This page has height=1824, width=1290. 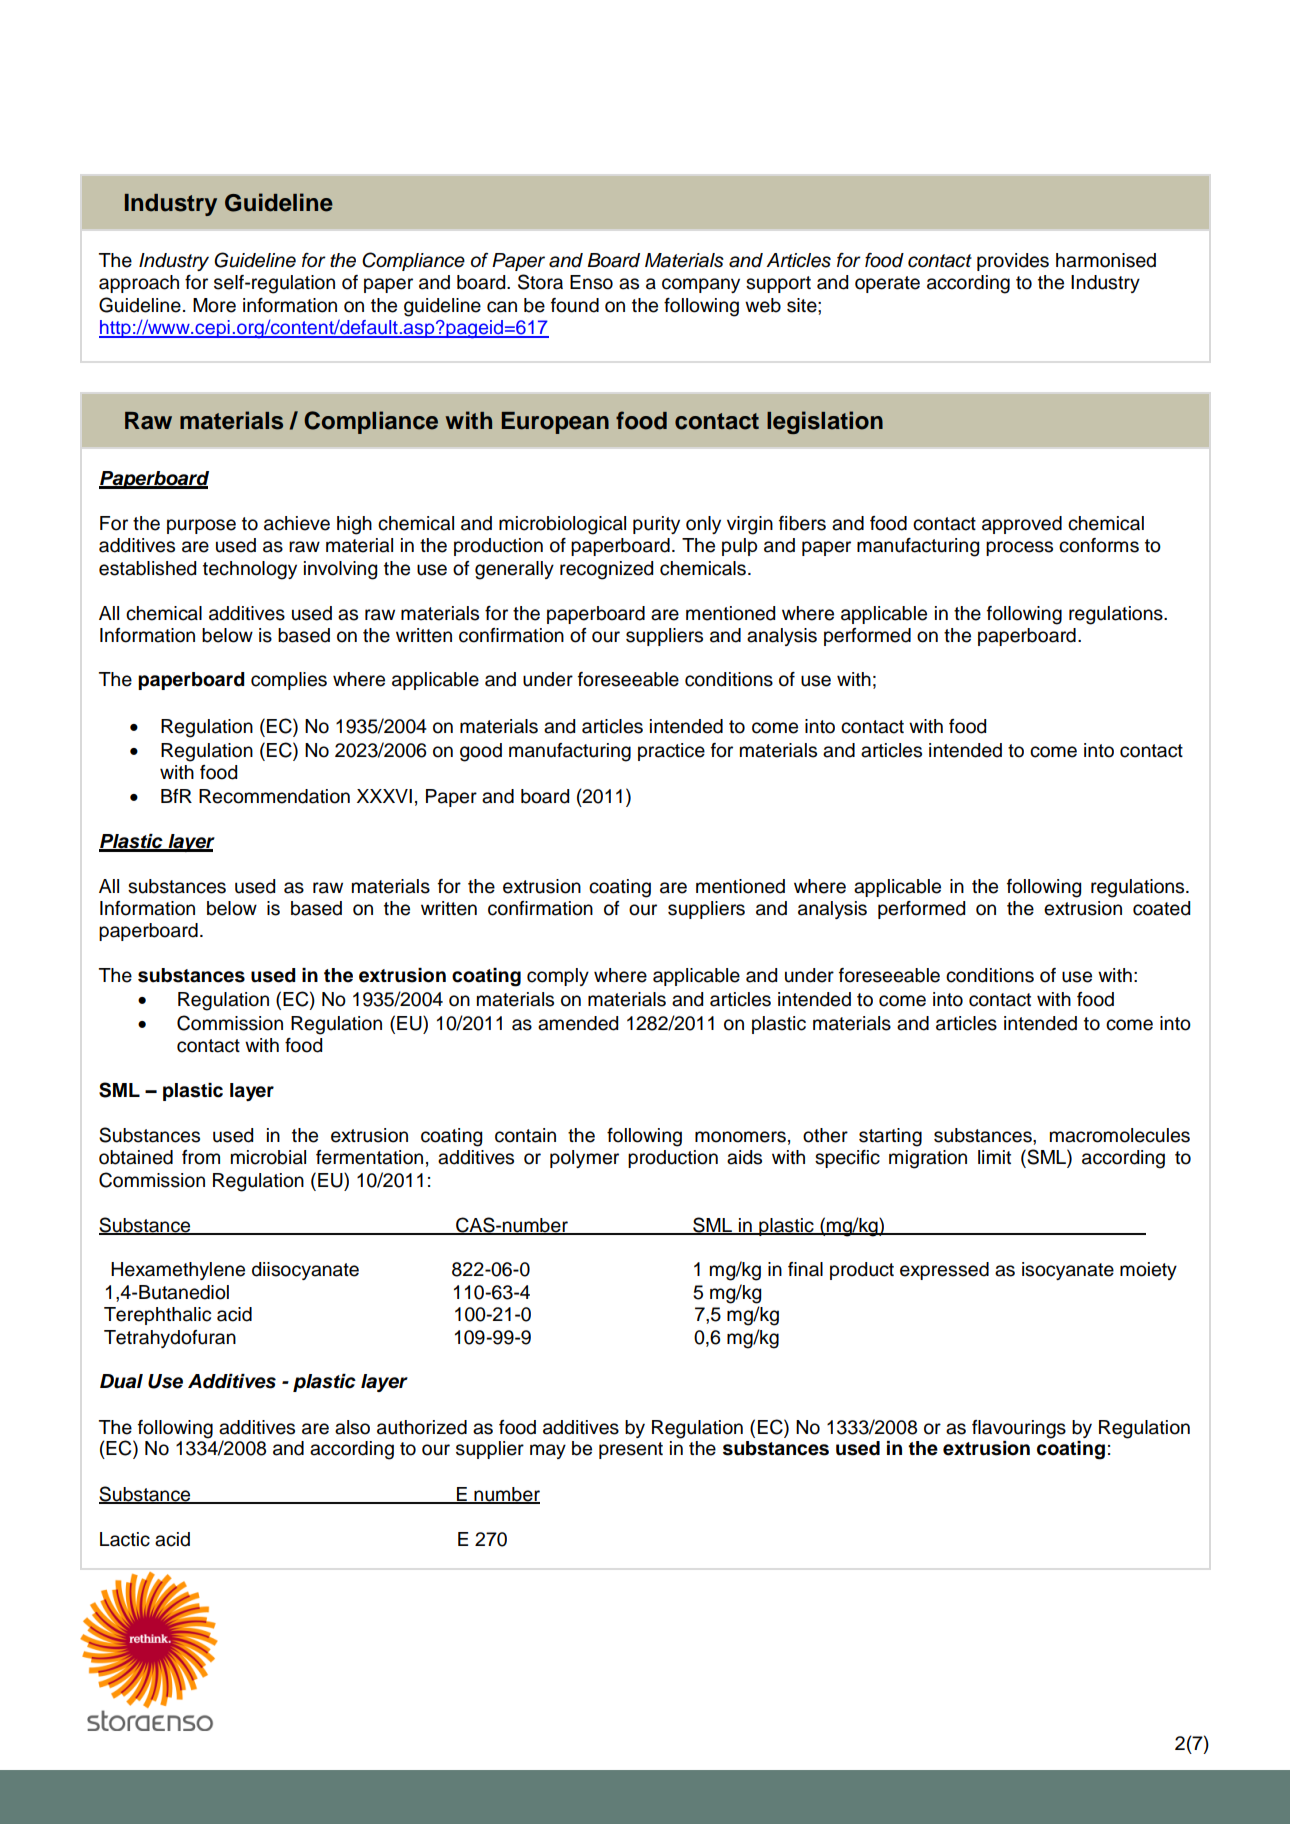 What do you see at coordinates (1019, 548) in the page?
I see `process` at bounding box center [1019, 548].
